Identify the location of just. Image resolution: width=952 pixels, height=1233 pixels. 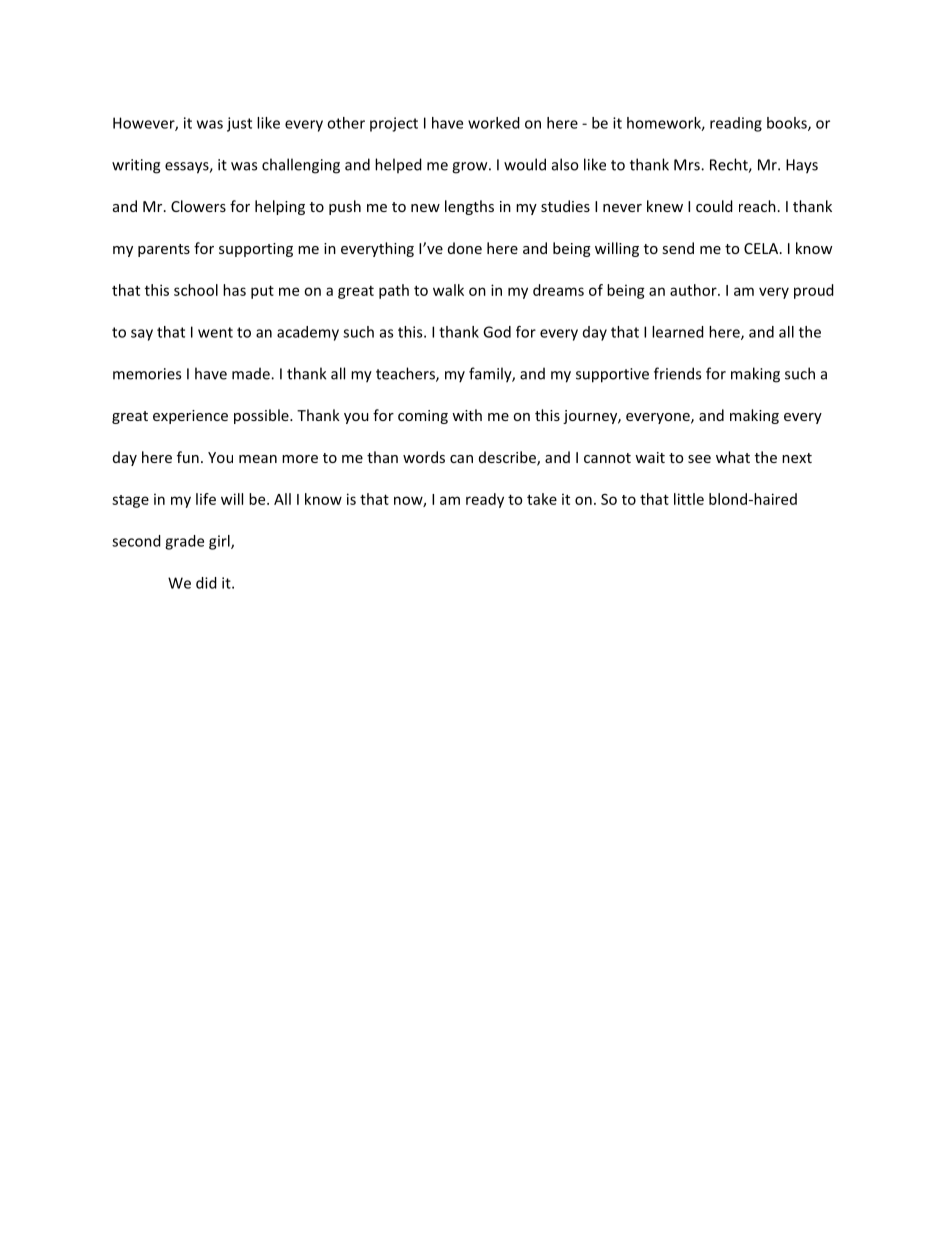
(239, 124).
